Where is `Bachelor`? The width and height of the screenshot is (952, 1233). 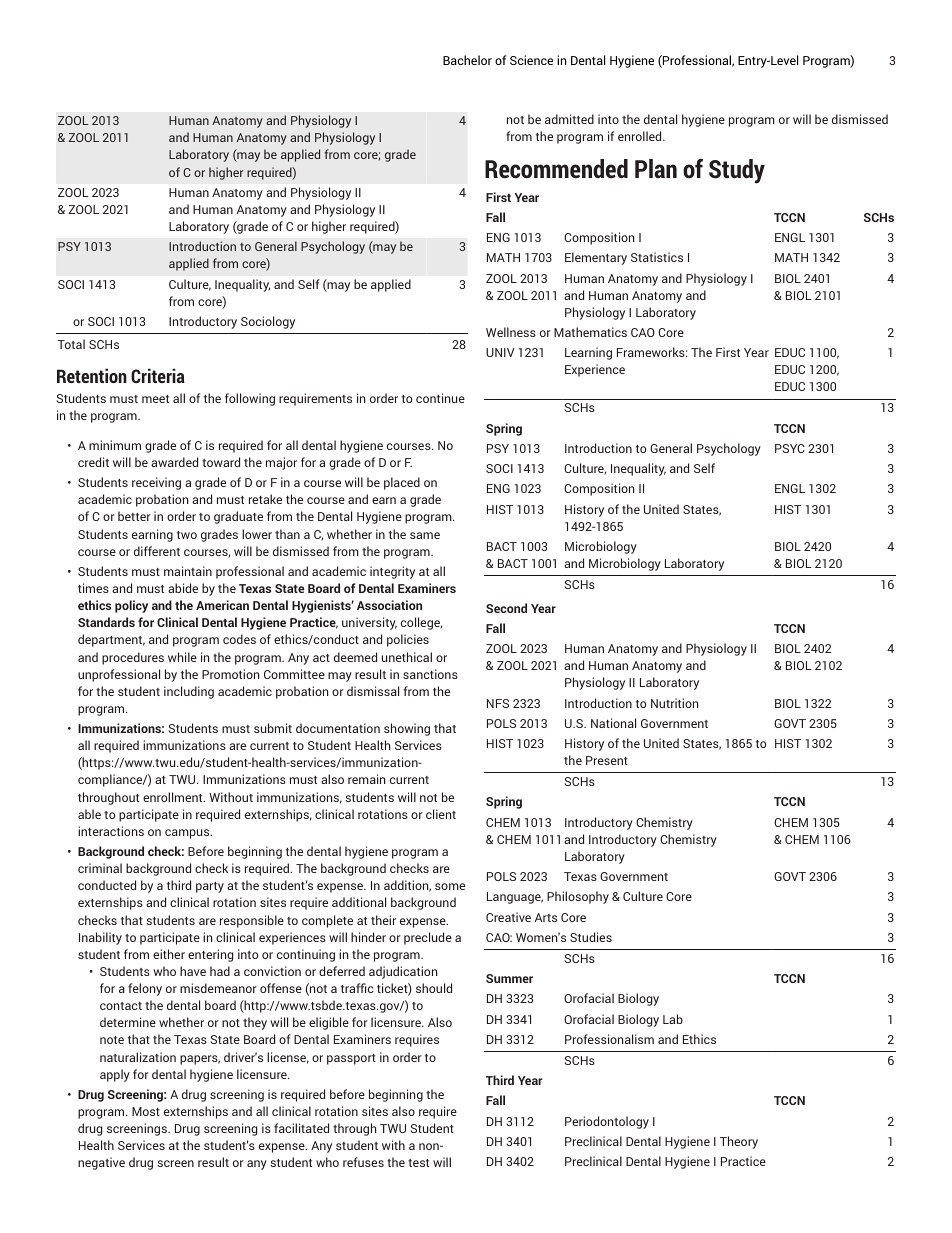 Bachelor is located at coordinates (467, 60).
